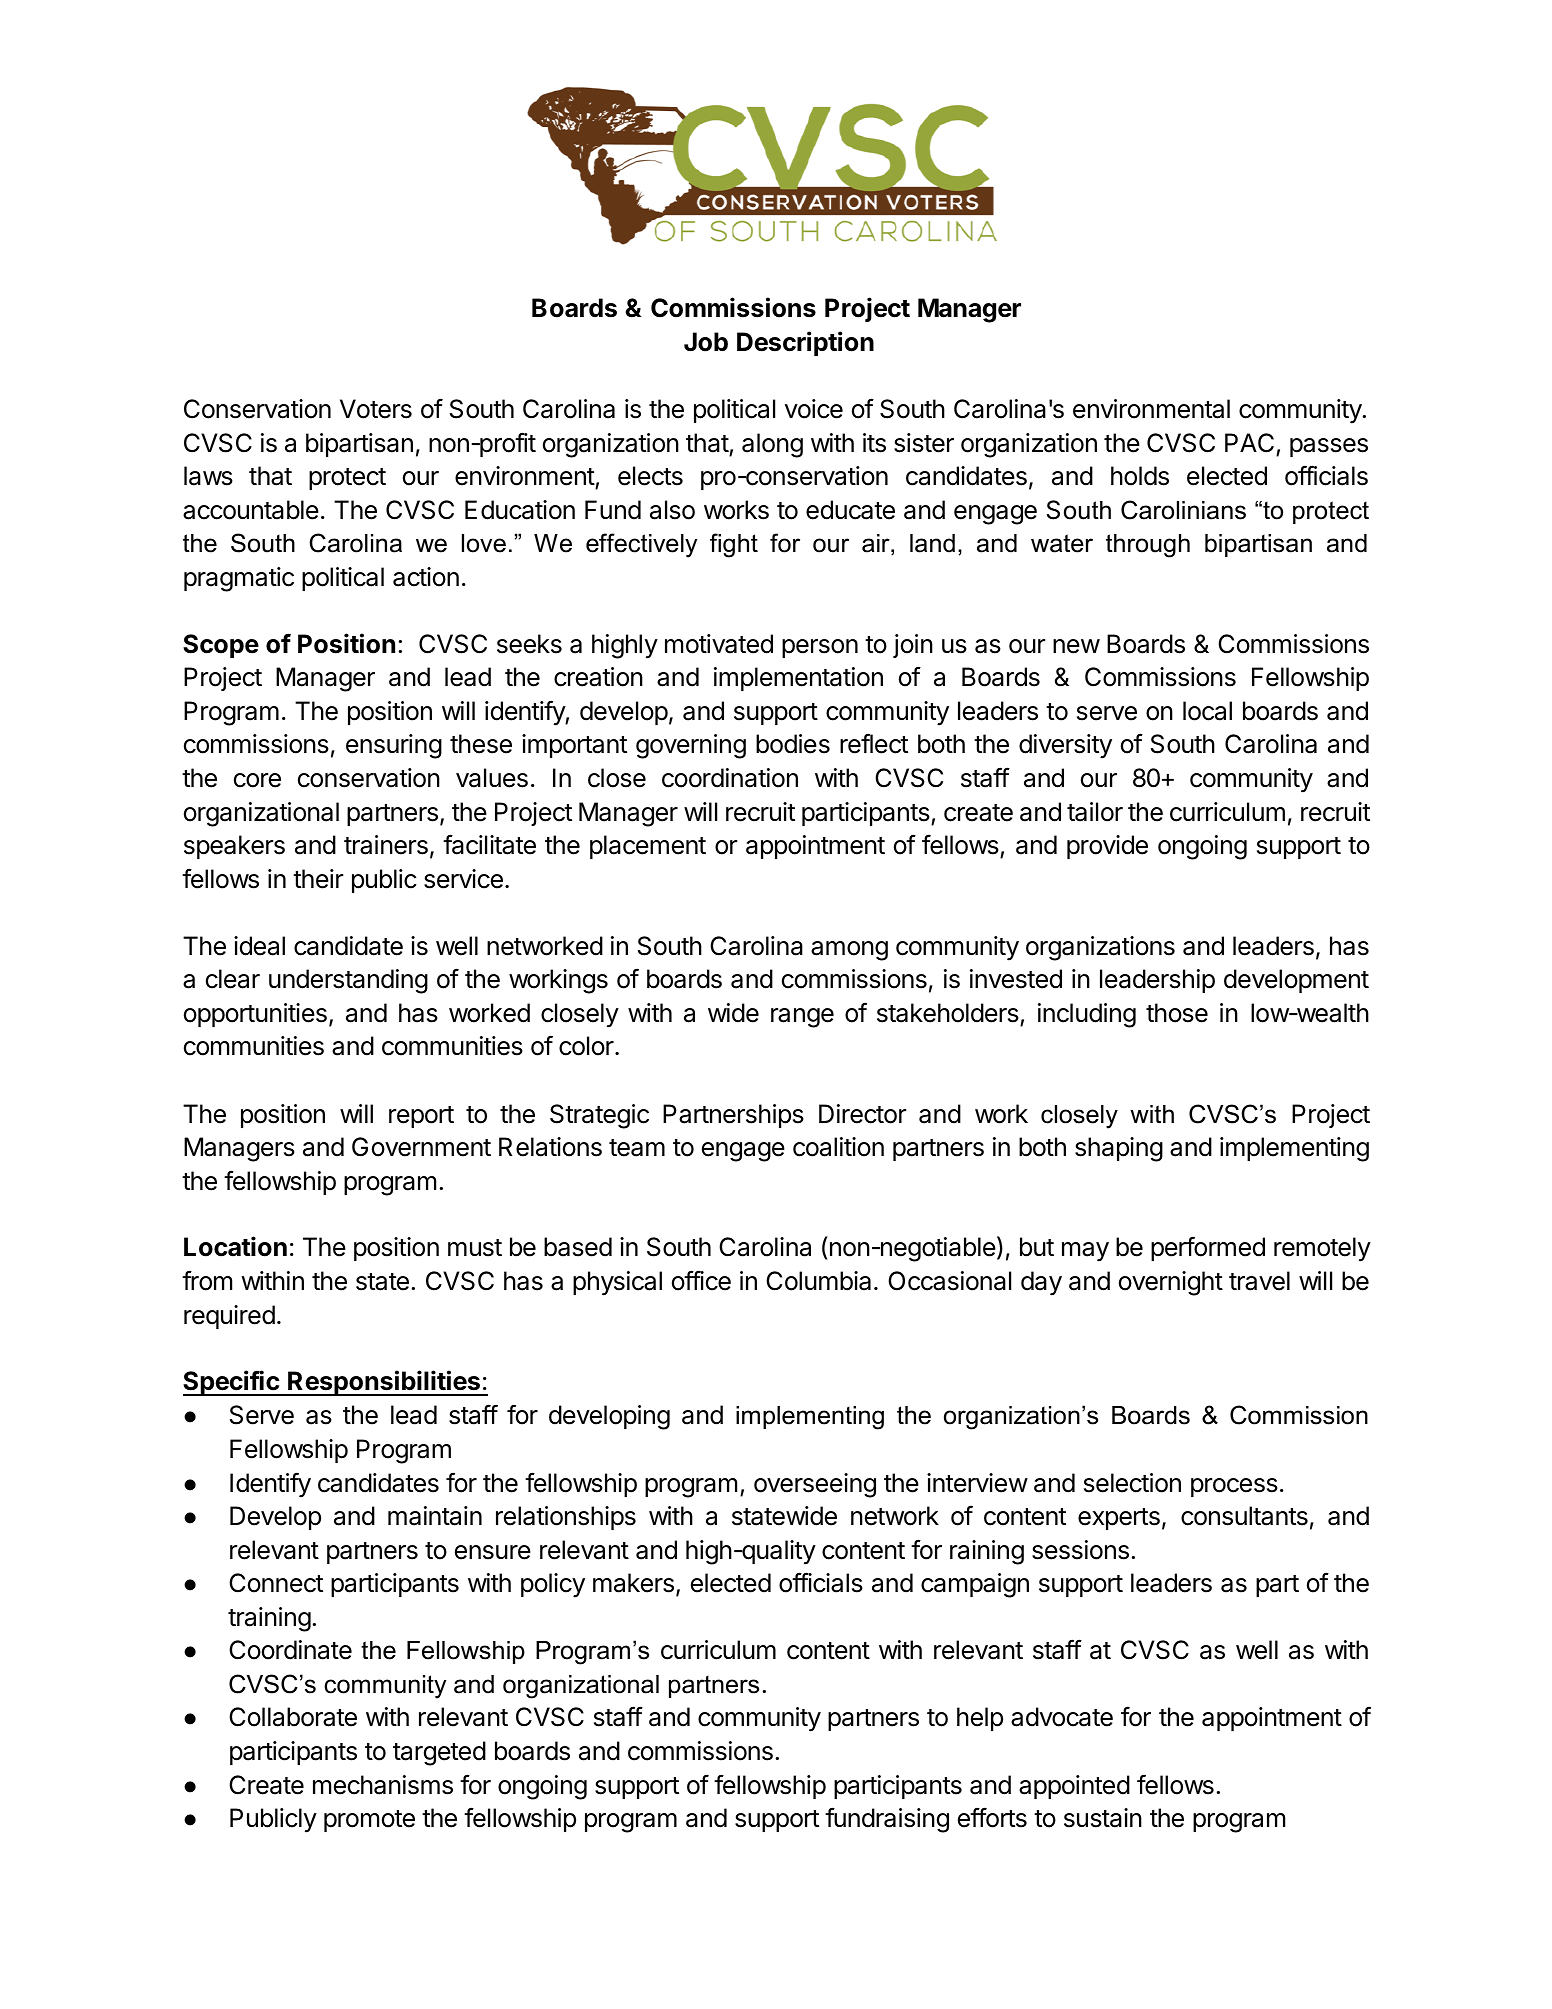 Image resolution: width=1552 pixels, height=2009 pixels. I want to click on required, so click(229, 1317).
